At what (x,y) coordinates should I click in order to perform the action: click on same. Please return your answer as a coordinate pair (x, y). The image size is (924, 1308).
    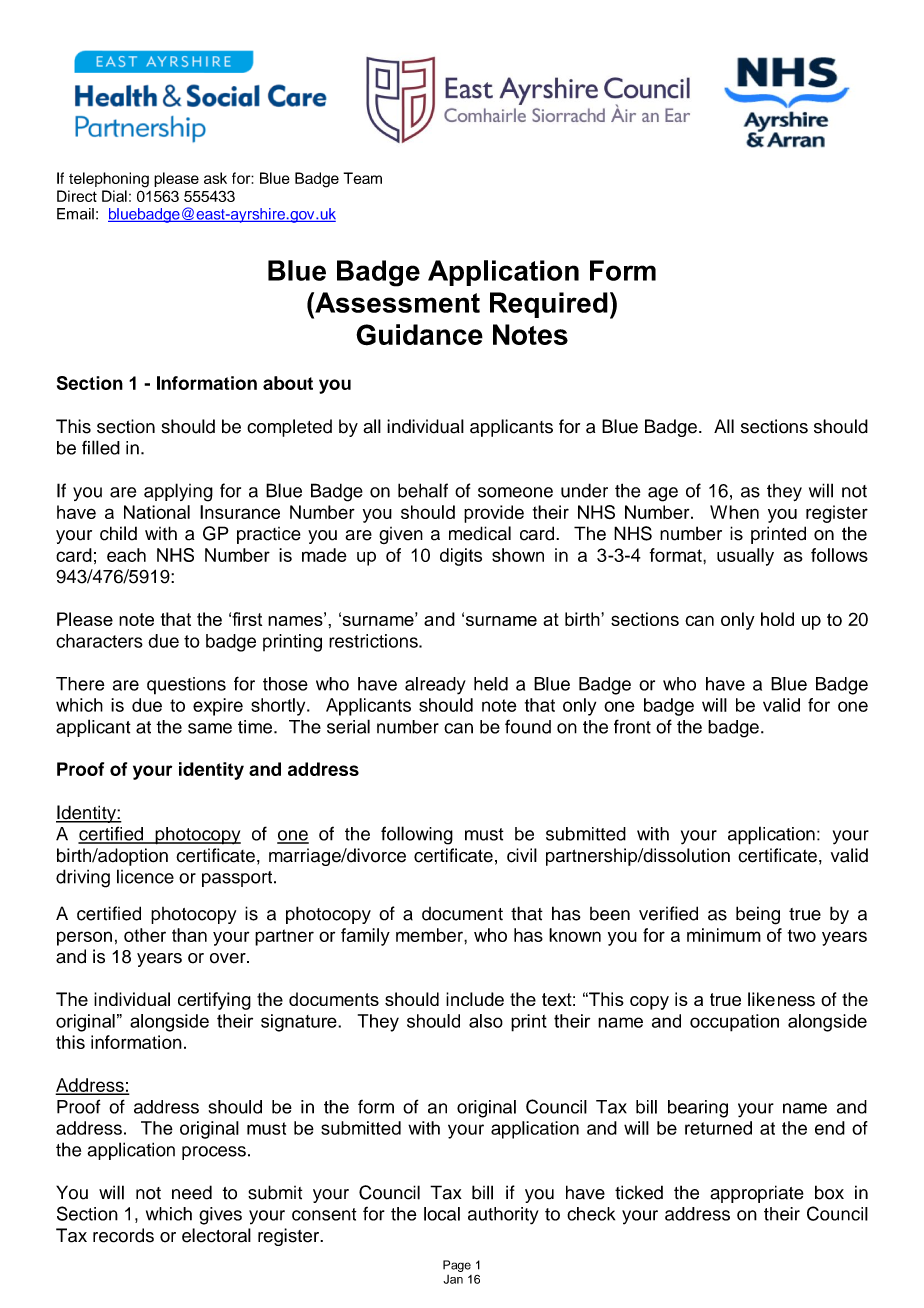
    Looking at the image, I should click on (210, 728).
